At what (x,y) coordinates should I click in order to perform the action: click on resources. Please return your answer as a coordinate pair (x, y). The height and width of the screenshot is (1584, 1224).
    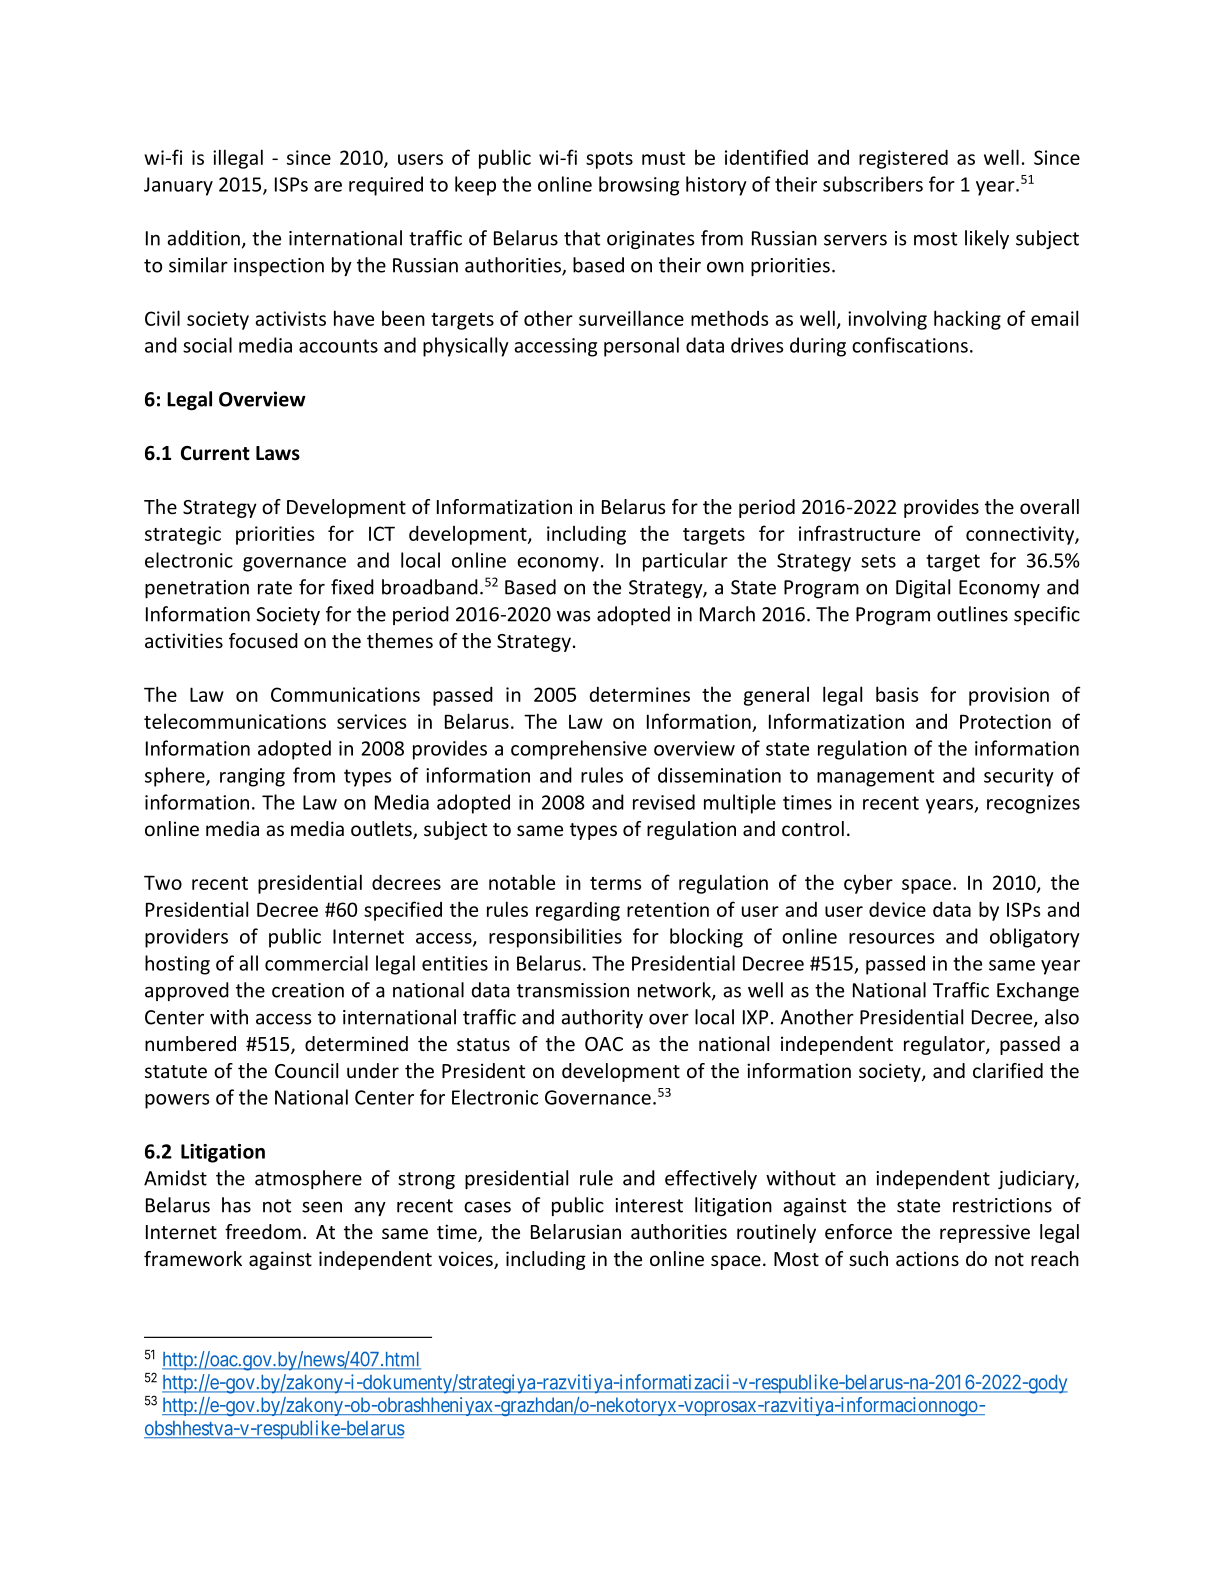
    Looking at the image, I should click on (891, 938).
